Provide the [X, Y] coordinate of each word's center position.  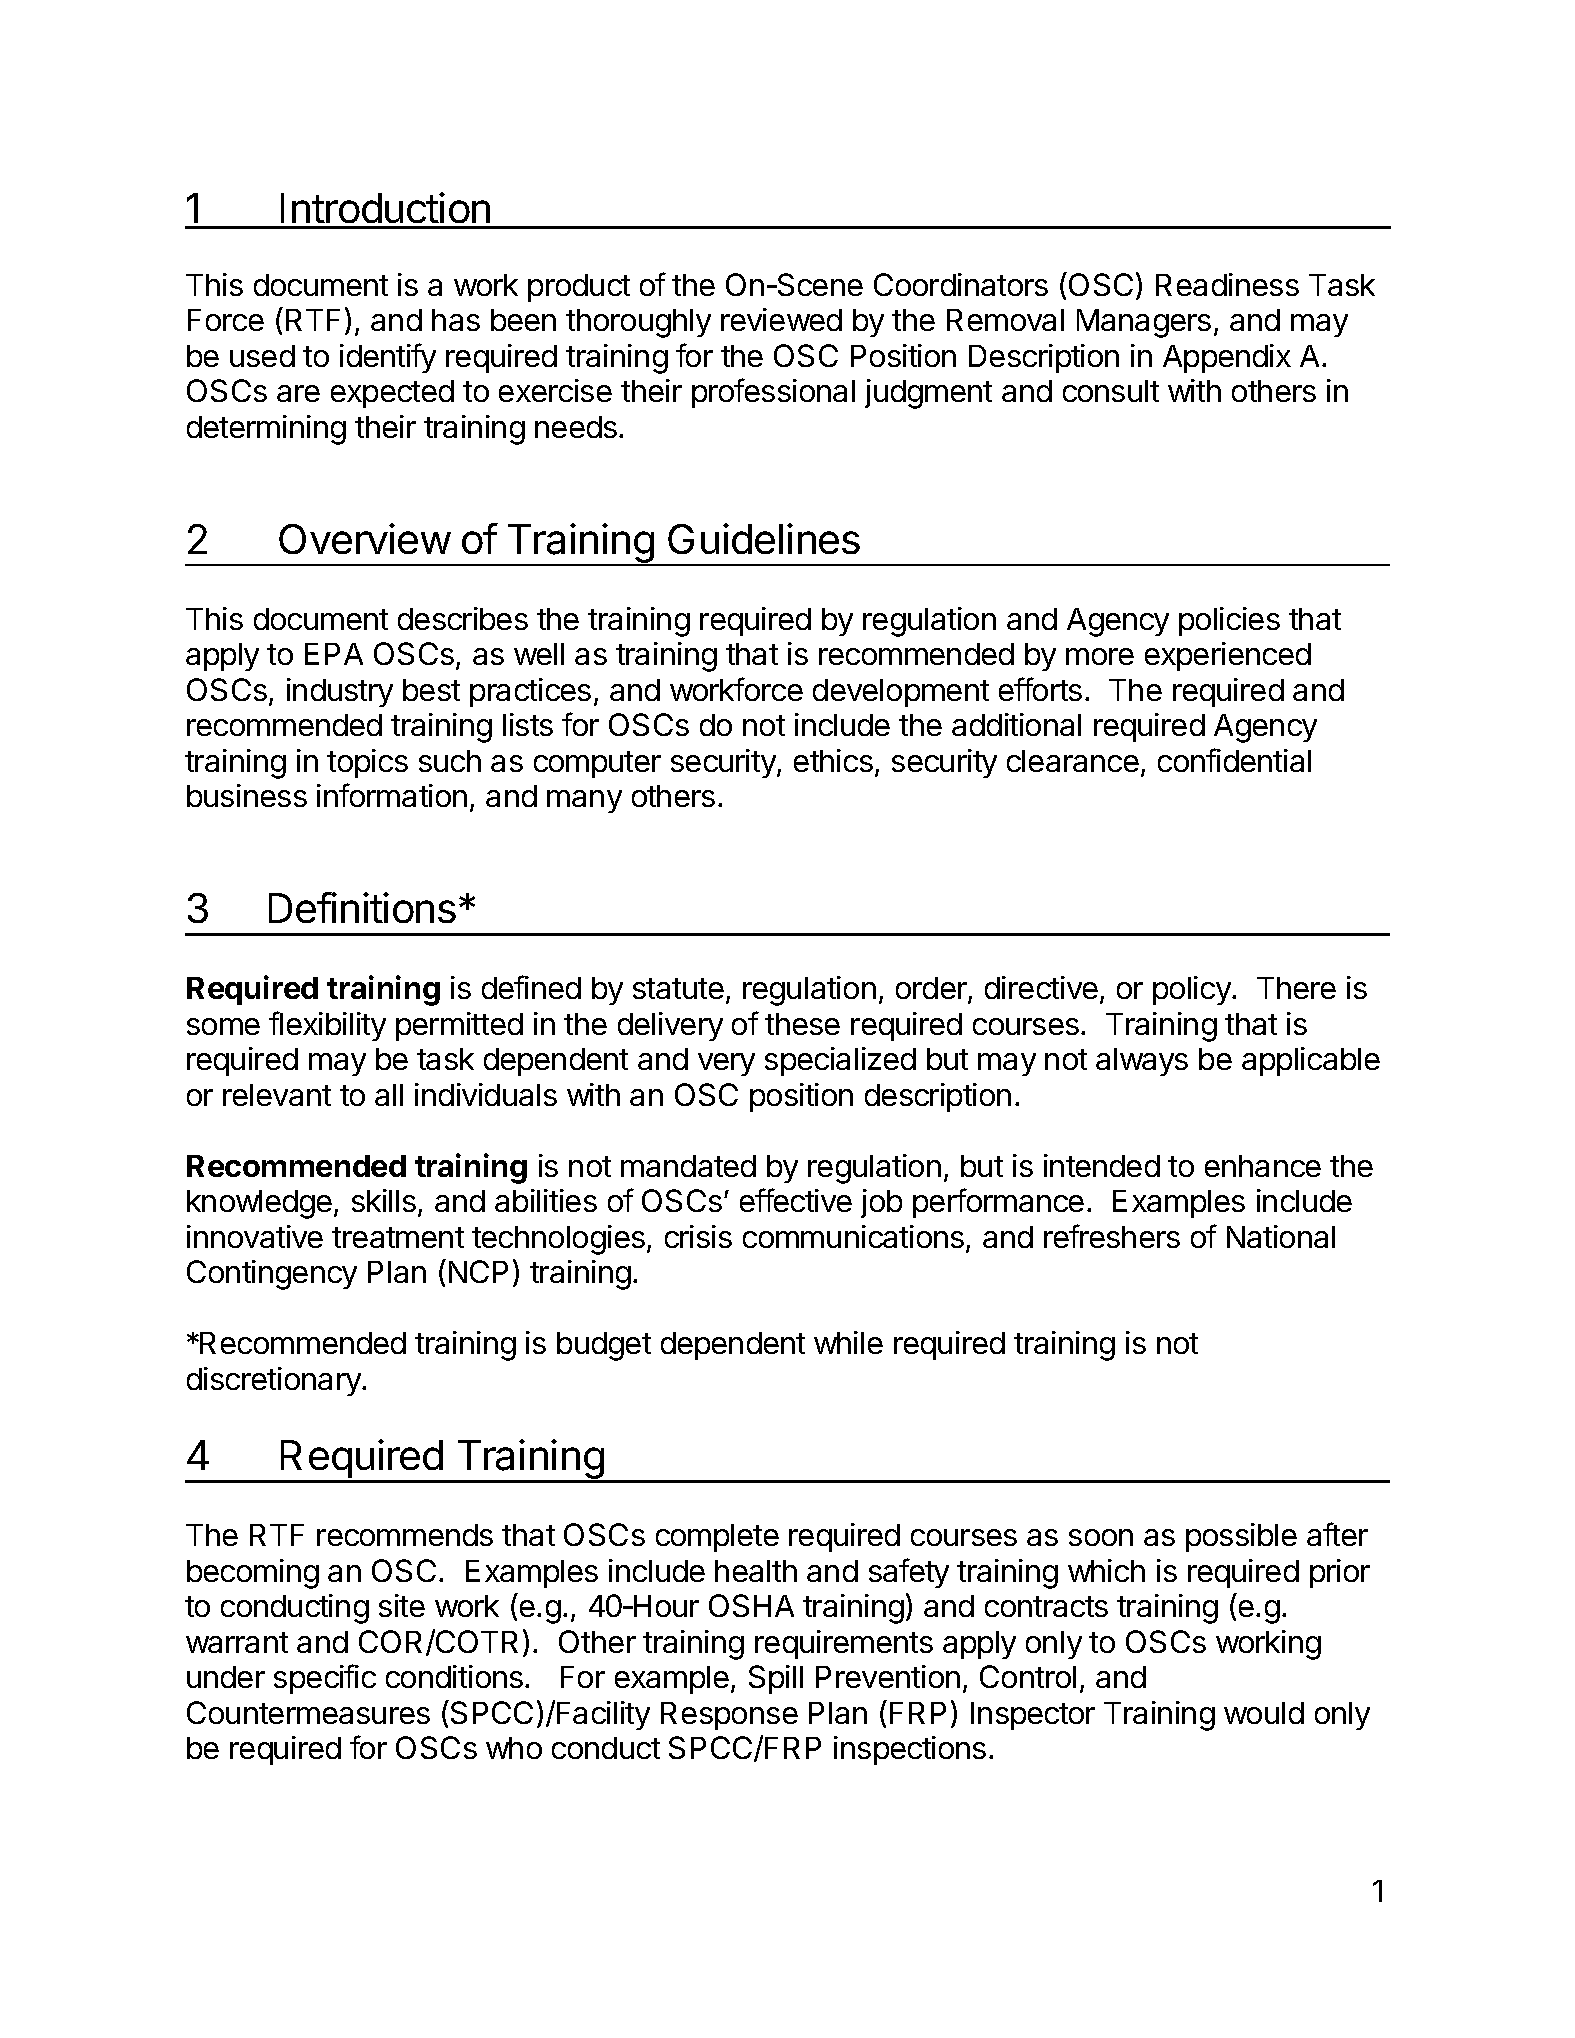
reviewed [781, 319]
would [1264, 1713]
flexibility [327, 1026]
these [802, 1024]
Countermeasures [308, 1712]
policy [1193, 990]
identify [388, 358]
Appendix [1227, 358]
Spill [776, 1679]
